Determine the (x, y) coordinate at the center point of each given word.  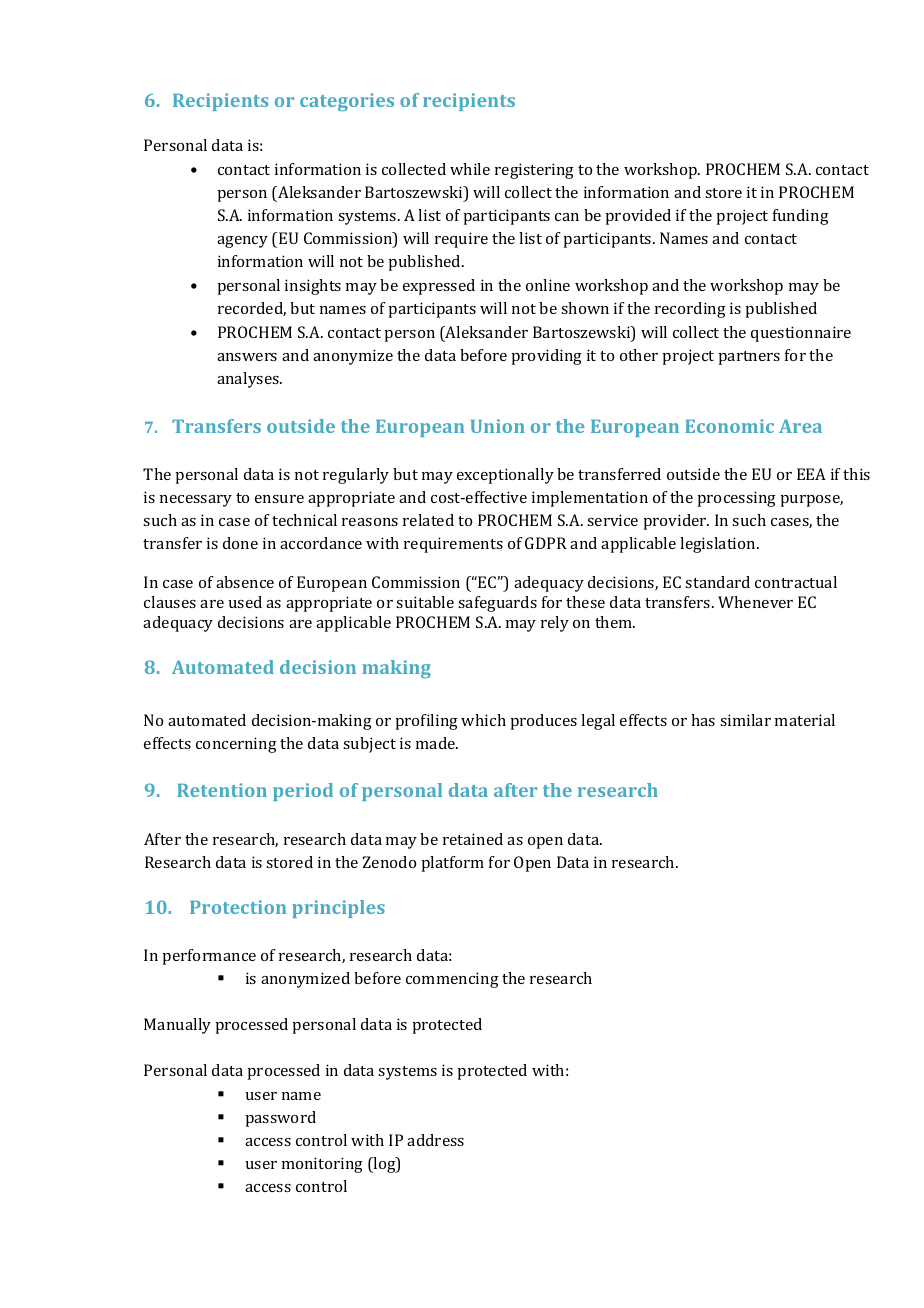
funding (801, 217)
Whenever (755, 602)
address (435, 1140)
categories (347, 102)
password (280, 1119)
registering (534, 171)
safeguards (497, 604)
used (245, 602)
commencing (452, 980)
